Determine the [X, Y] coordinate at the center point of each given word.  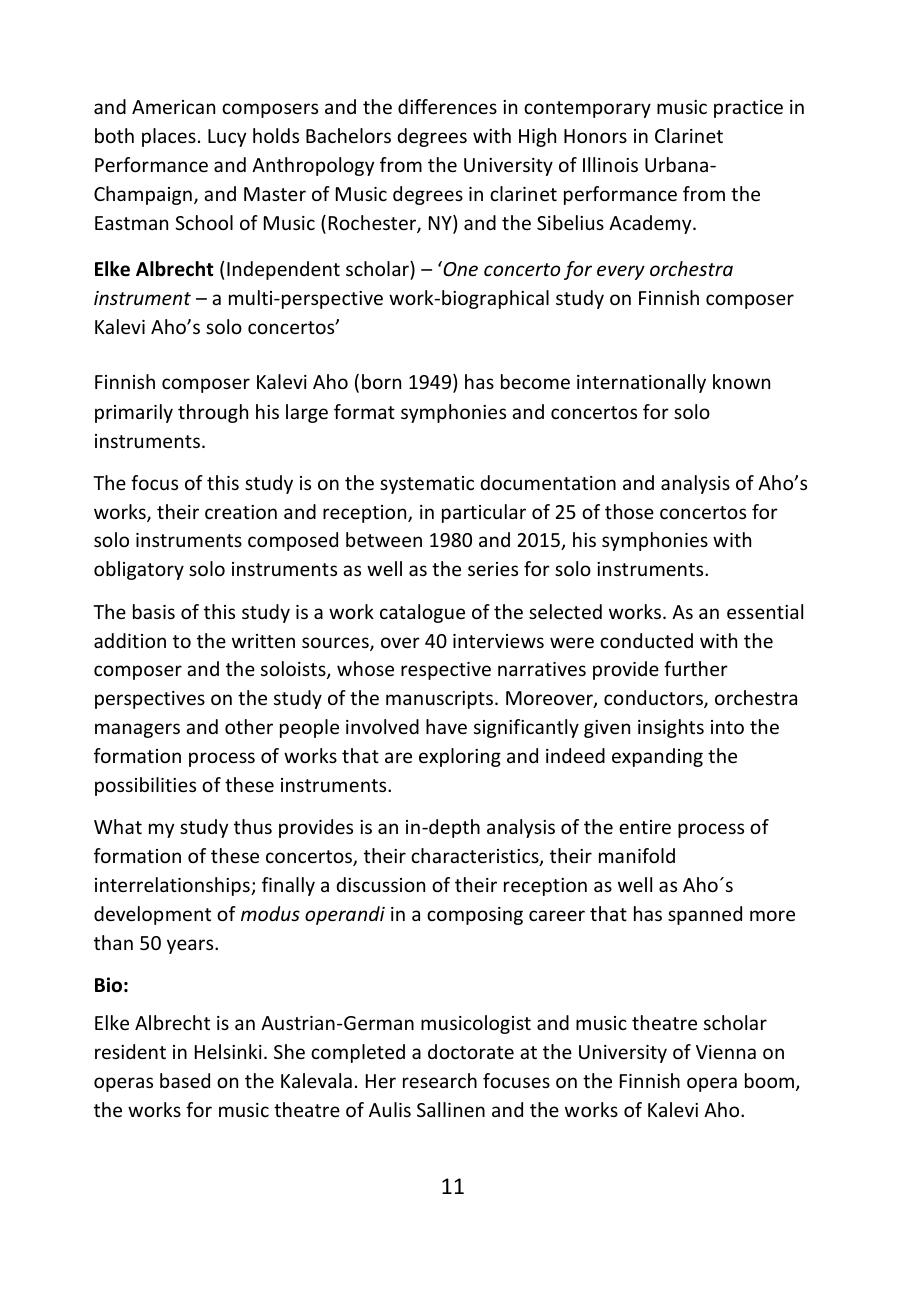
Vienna [726, 1052]
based [185, 1080]
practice [748, 109]
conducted [646, 640]
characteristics [476, 857]
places [169, 137]
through [213, 413]
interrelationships [173, 886]
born [381, 381]
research [440, 1080]
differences [447, 106]
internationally [641, 383]
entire [645, 827]
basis [154, 611]
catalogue [422, 613]
